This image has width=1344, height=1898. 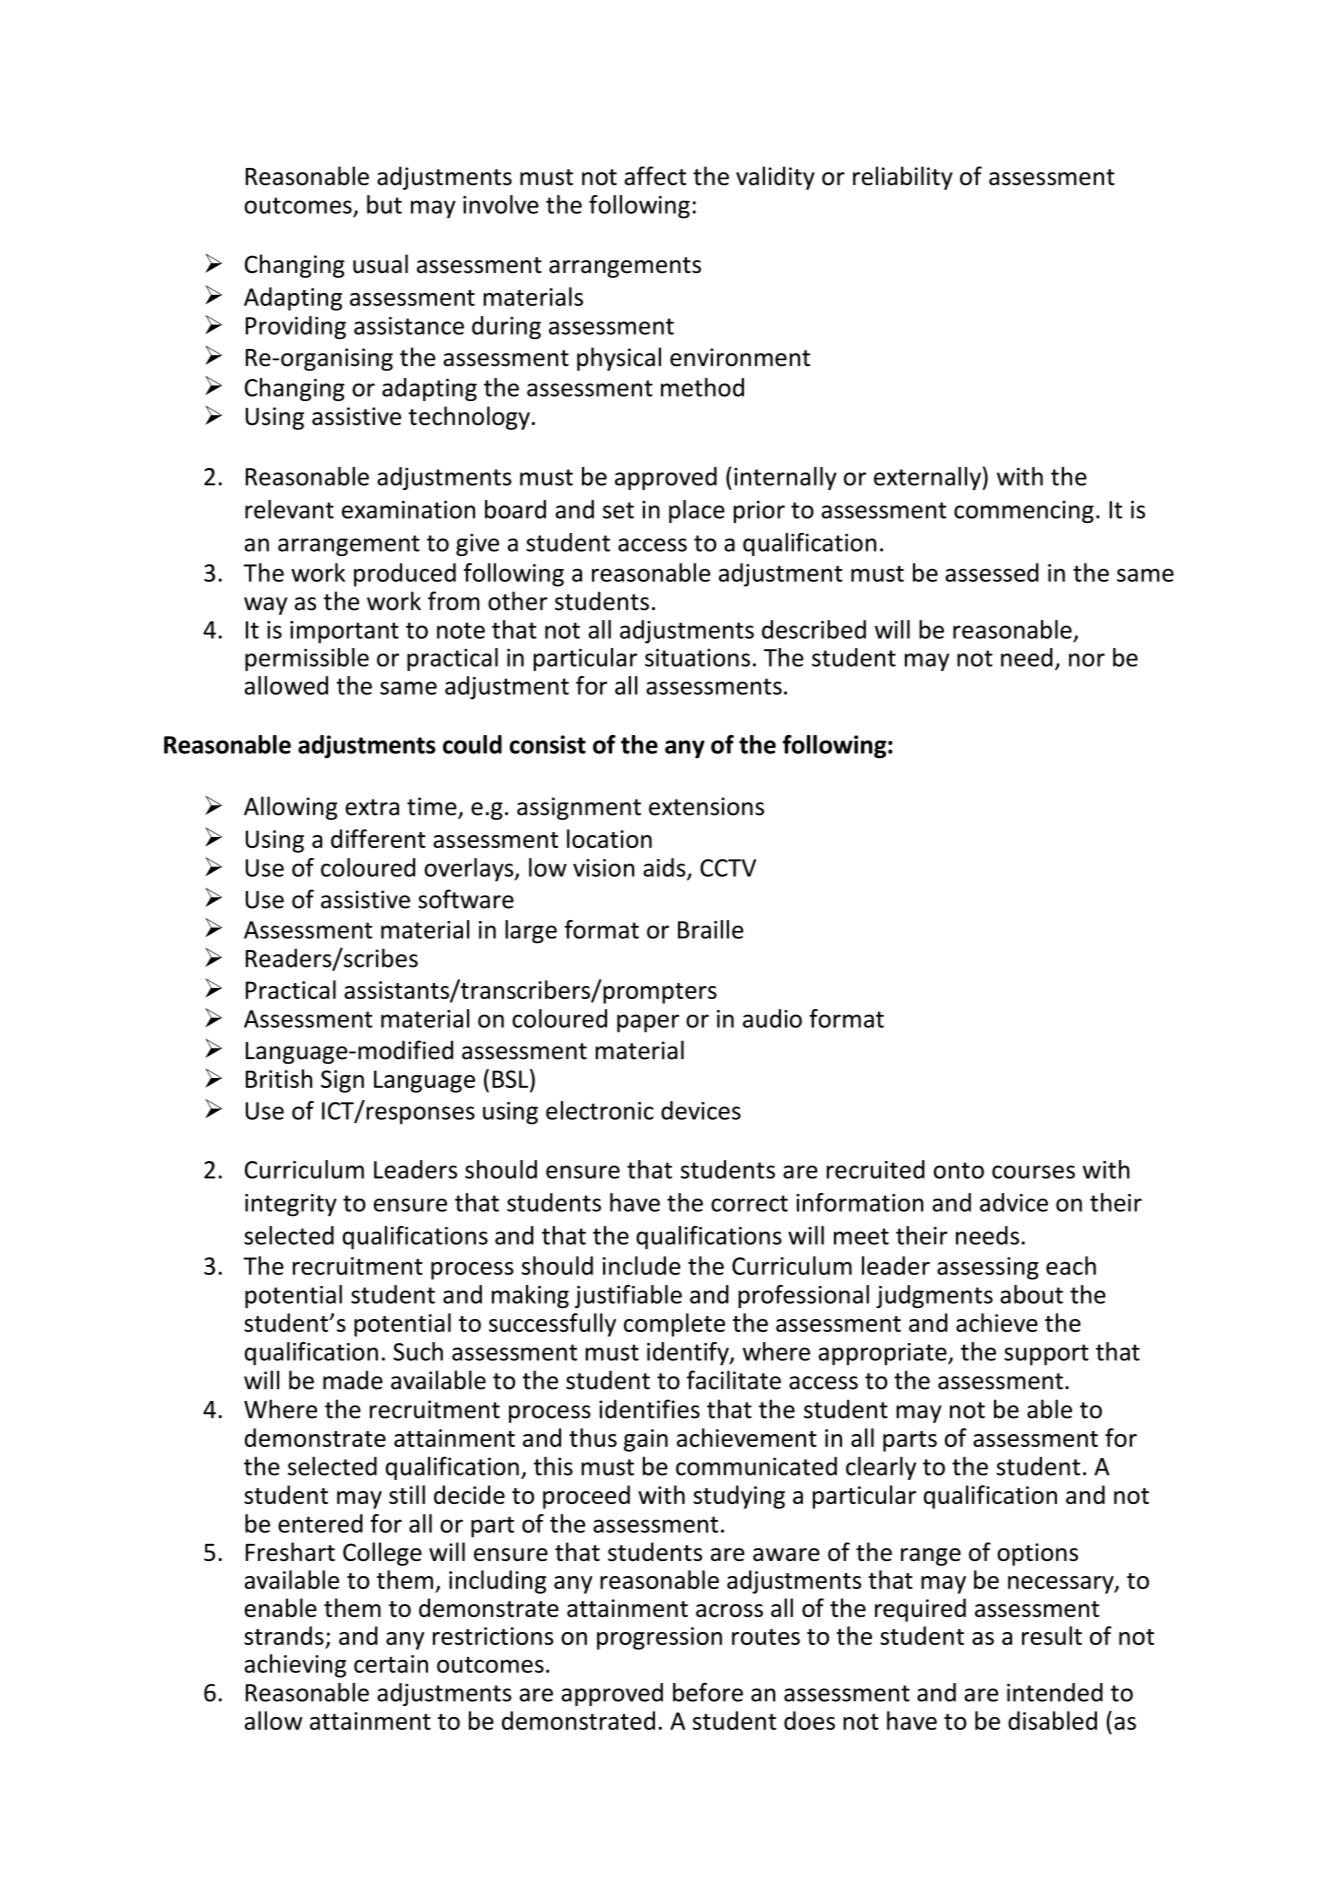 I want to click on but, so click(x=384, y=204).
